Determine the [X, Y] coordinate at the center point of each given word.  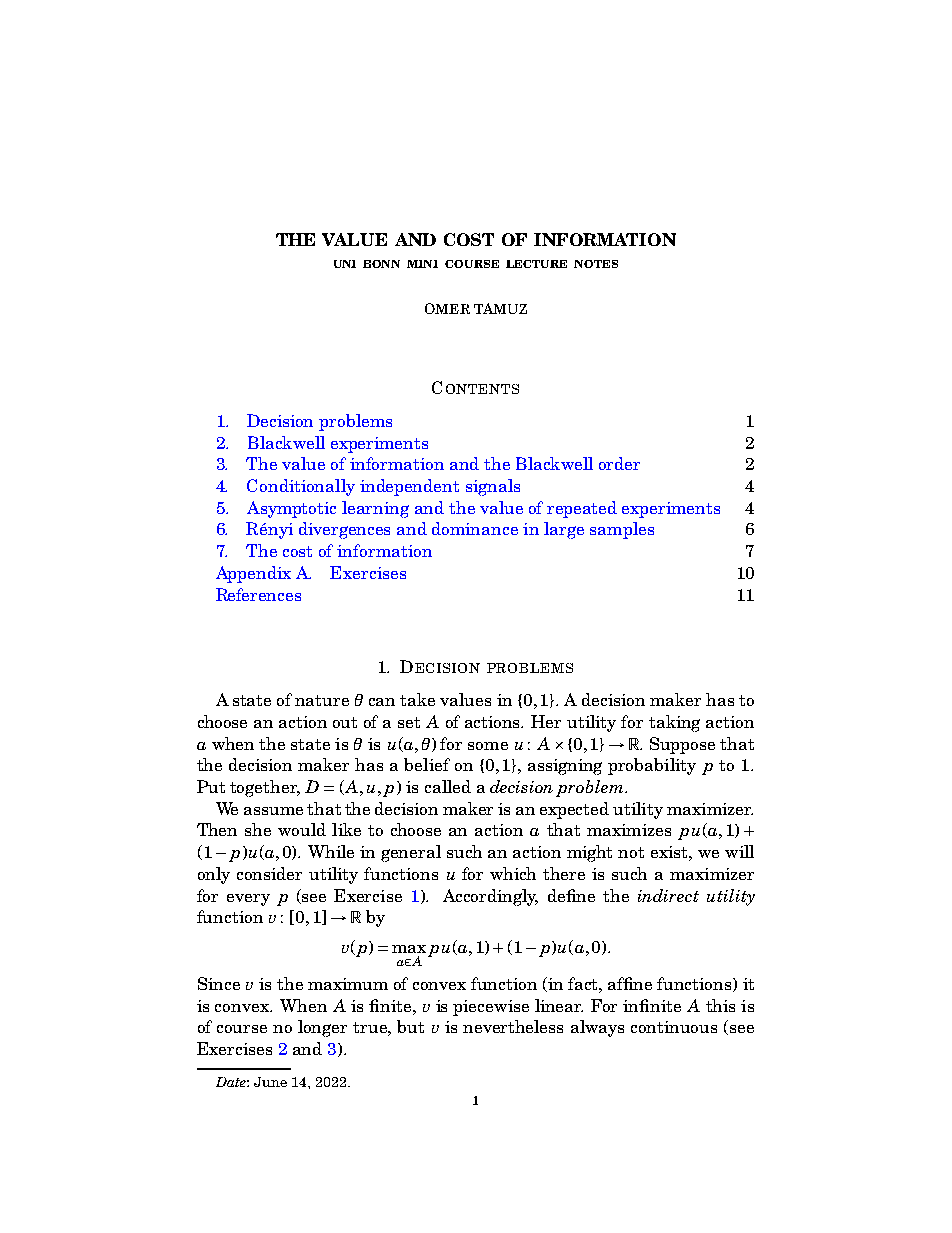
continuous [674, 1027]
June [270, 1082]
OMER [447, 308]
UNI [345, 264]
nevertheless [513, 1026]
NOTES [596, 264]
